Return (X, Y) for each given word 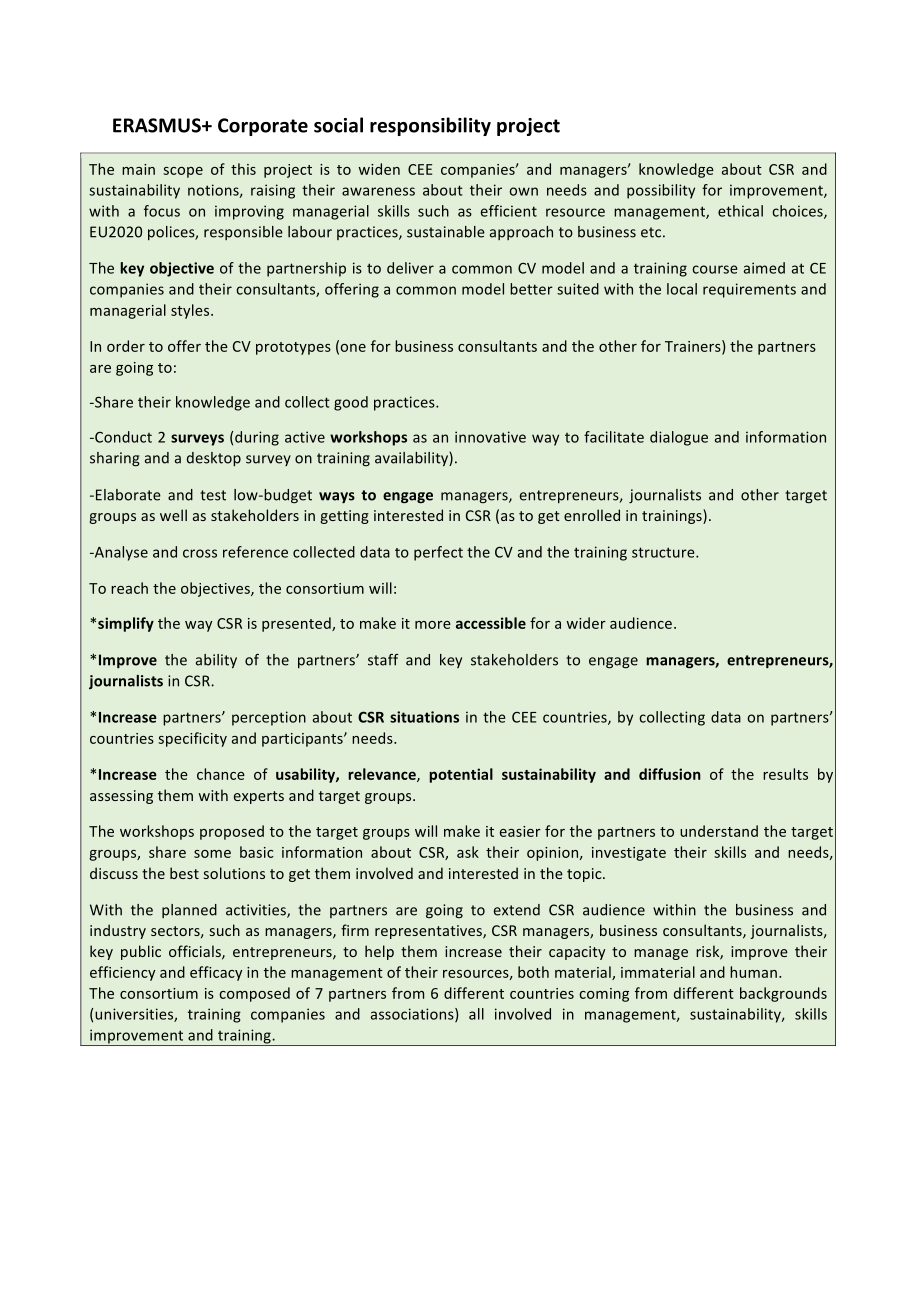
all (476, 1014)
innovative (490, 437)
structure (664, 552)
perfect (438, 553)
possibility (661, 191)
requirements (749, 290)
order (126, 346)
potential (461, 775)
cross (200, 553)
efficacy (216, 973)
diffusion (670, 774)
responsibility (430, 126)
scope (183, 172)
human (753, 972)
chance (221, 774)
